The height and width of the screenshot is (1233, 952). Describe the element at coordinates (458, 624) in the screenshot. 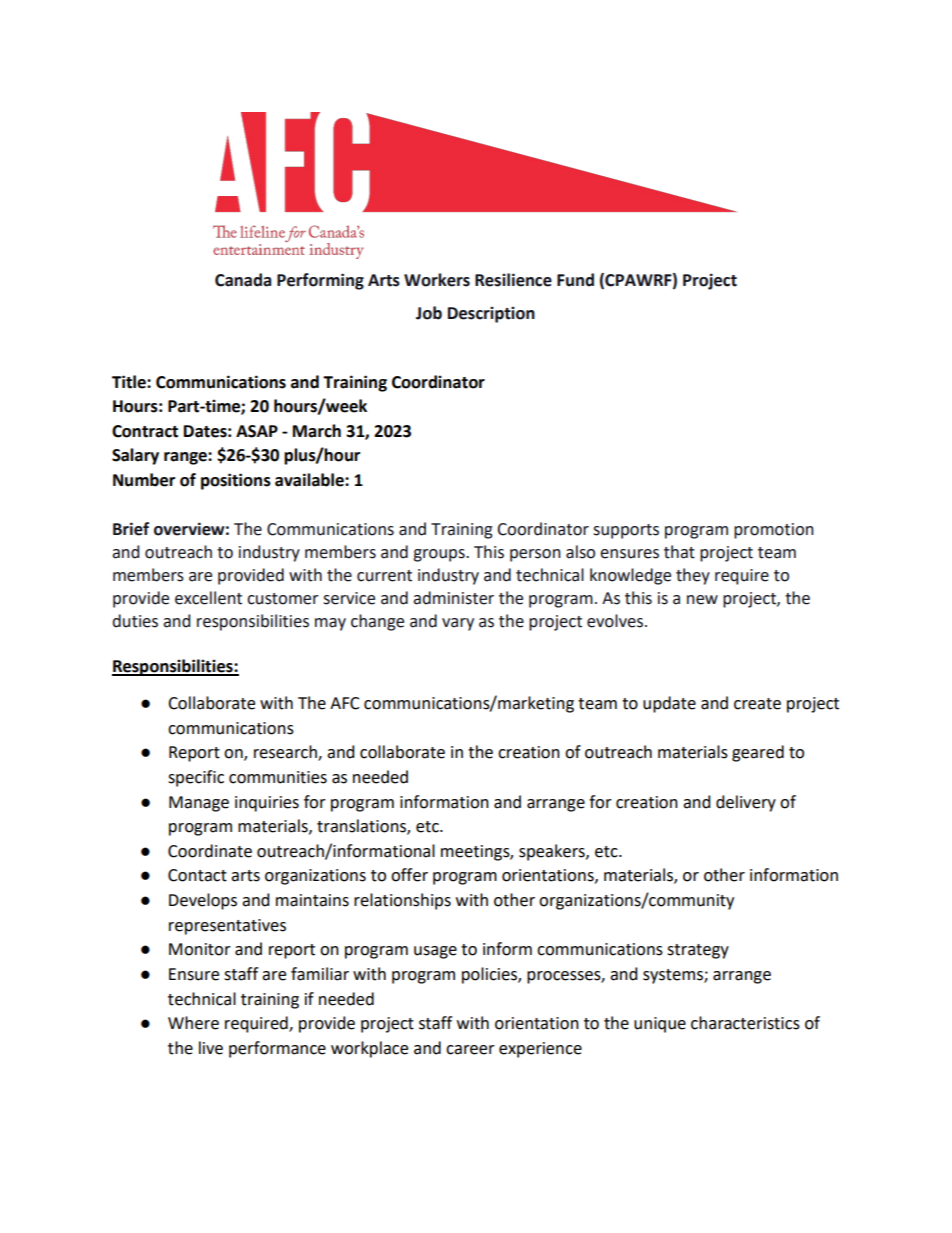

I see `vary` at that location.
